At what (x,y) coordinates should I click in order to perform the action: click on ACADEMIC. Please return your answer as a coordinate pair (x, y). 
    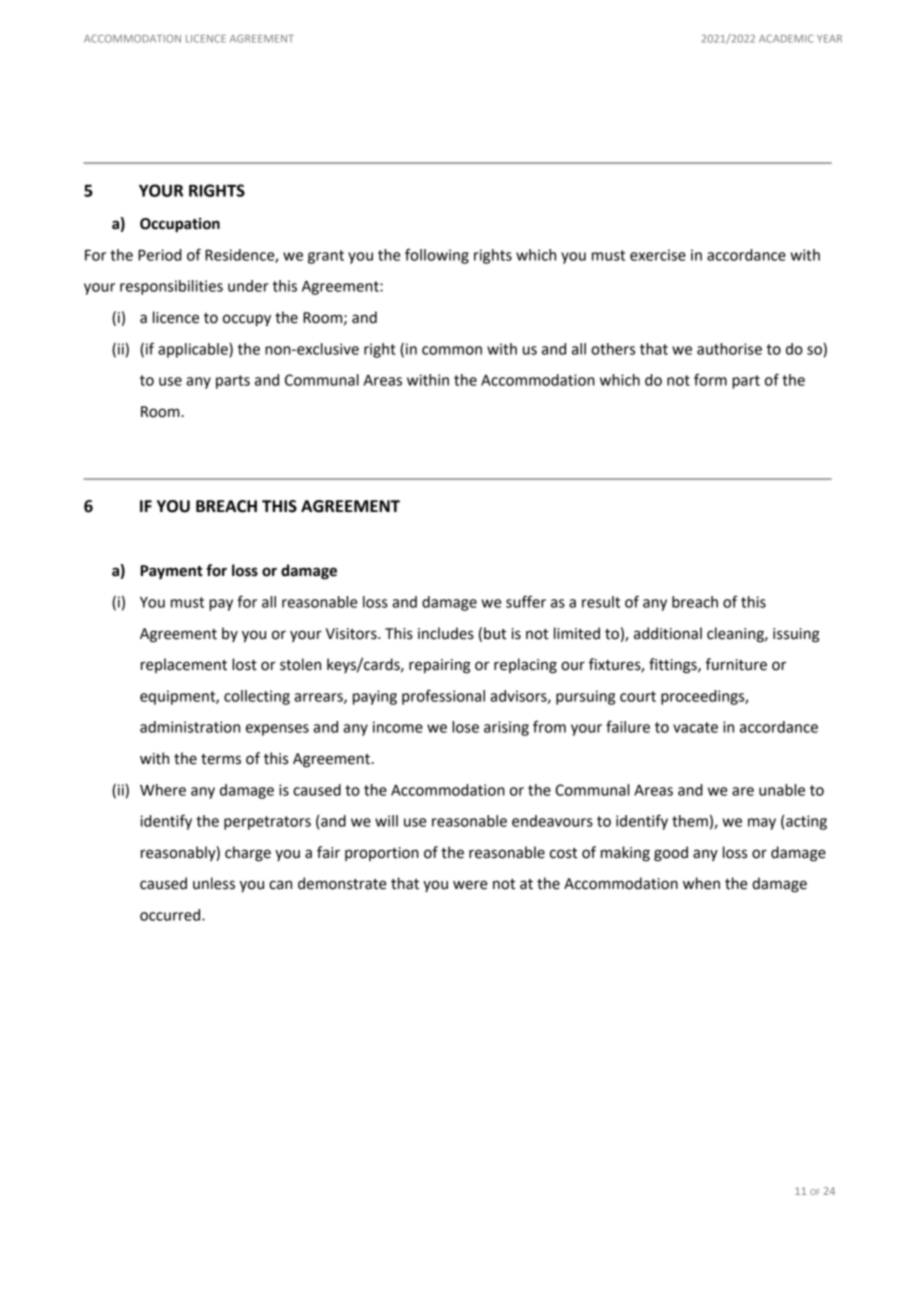
    Looking at the image, I should click on (786, 38).
